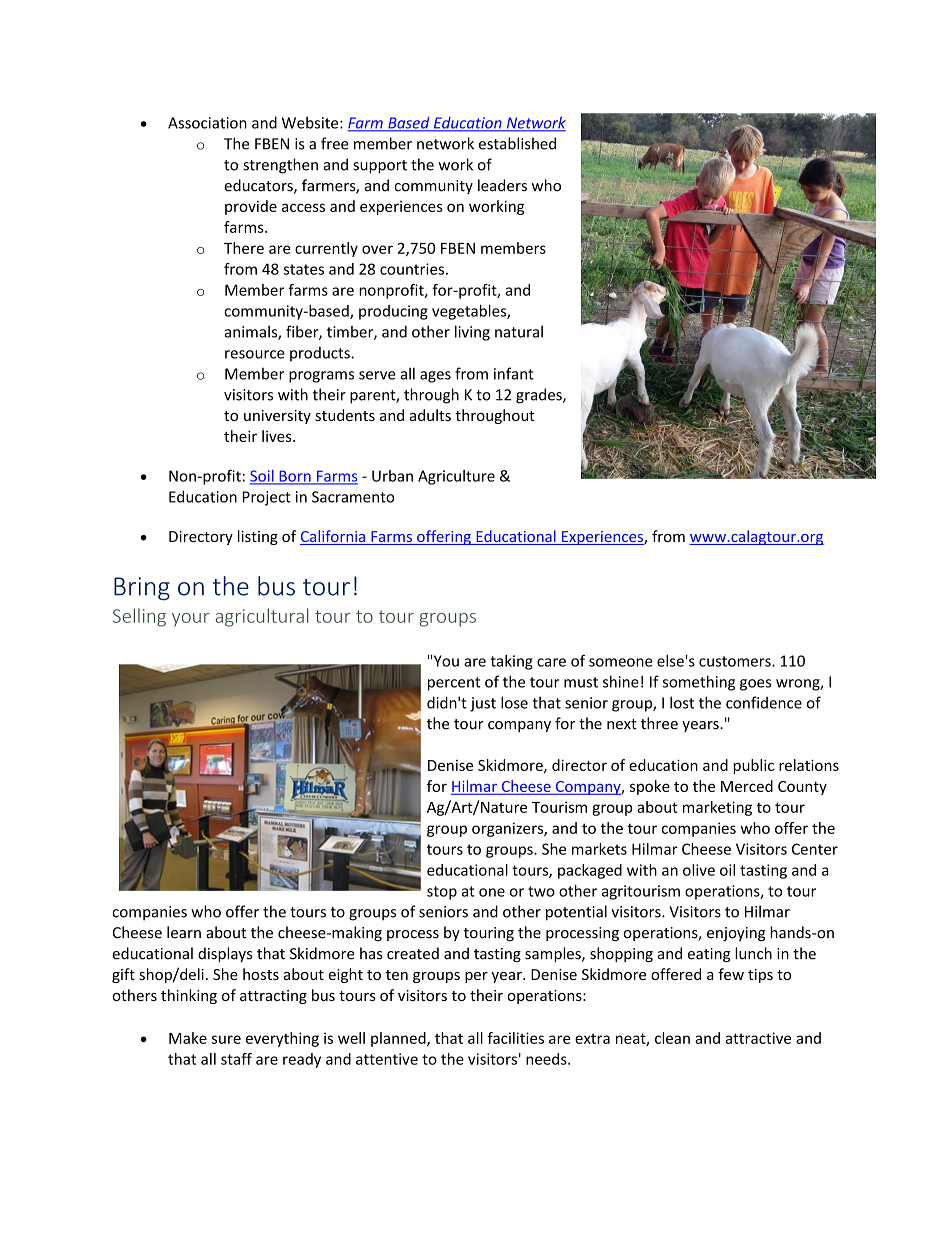  Describe the element at coordinates (207, 123) in the page. I see `Association` at that location.
